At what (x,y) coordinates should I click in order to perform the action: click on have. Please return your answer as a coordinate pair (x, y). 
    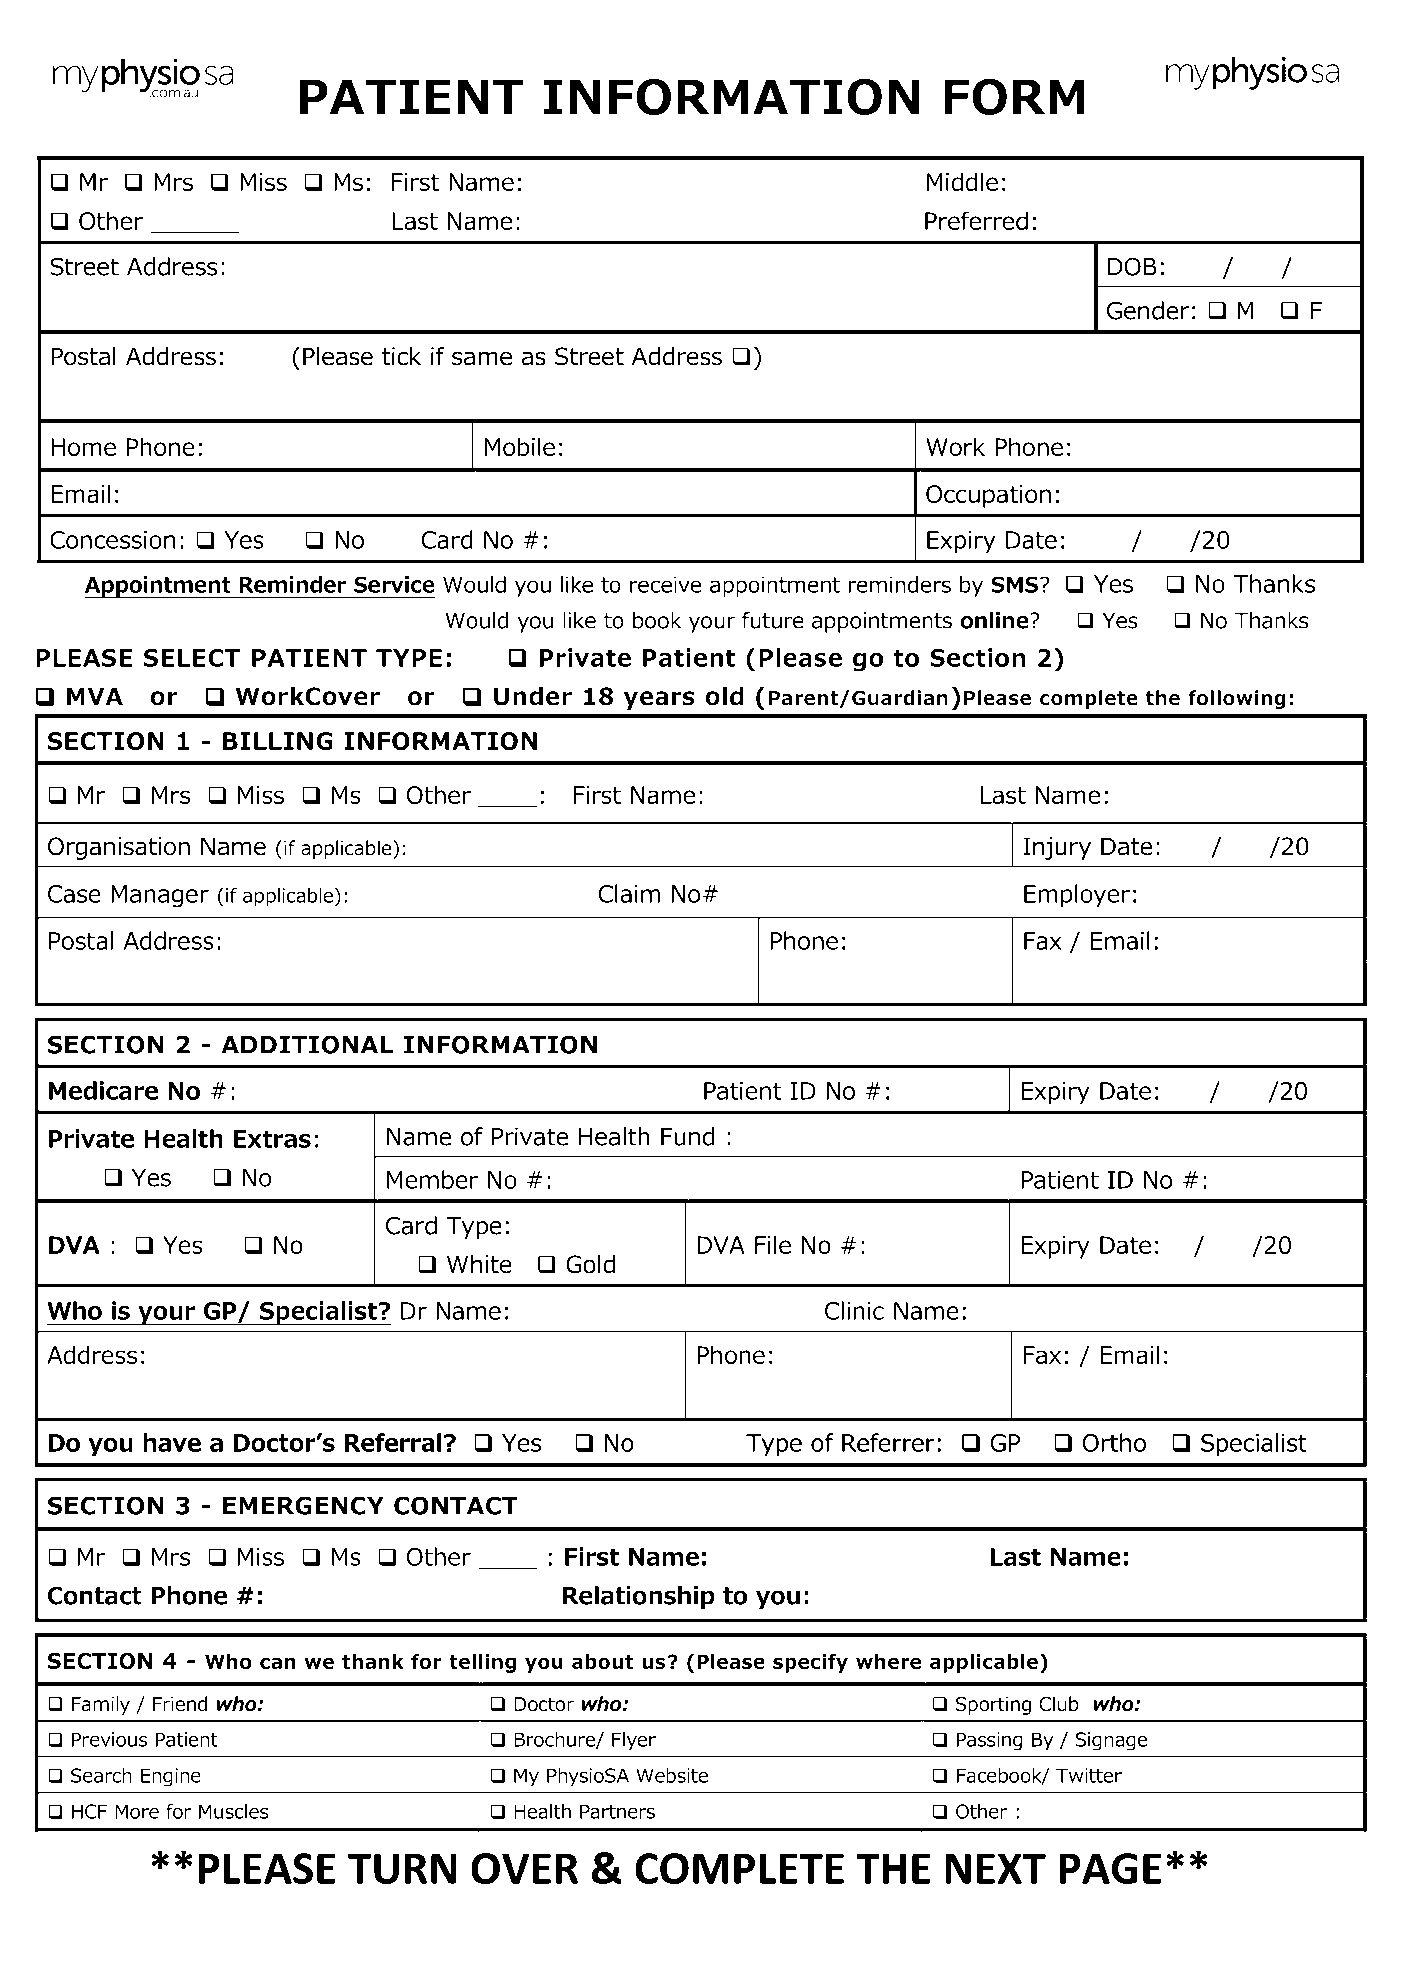
    Looking at the image, I should click on (172, 1442).
